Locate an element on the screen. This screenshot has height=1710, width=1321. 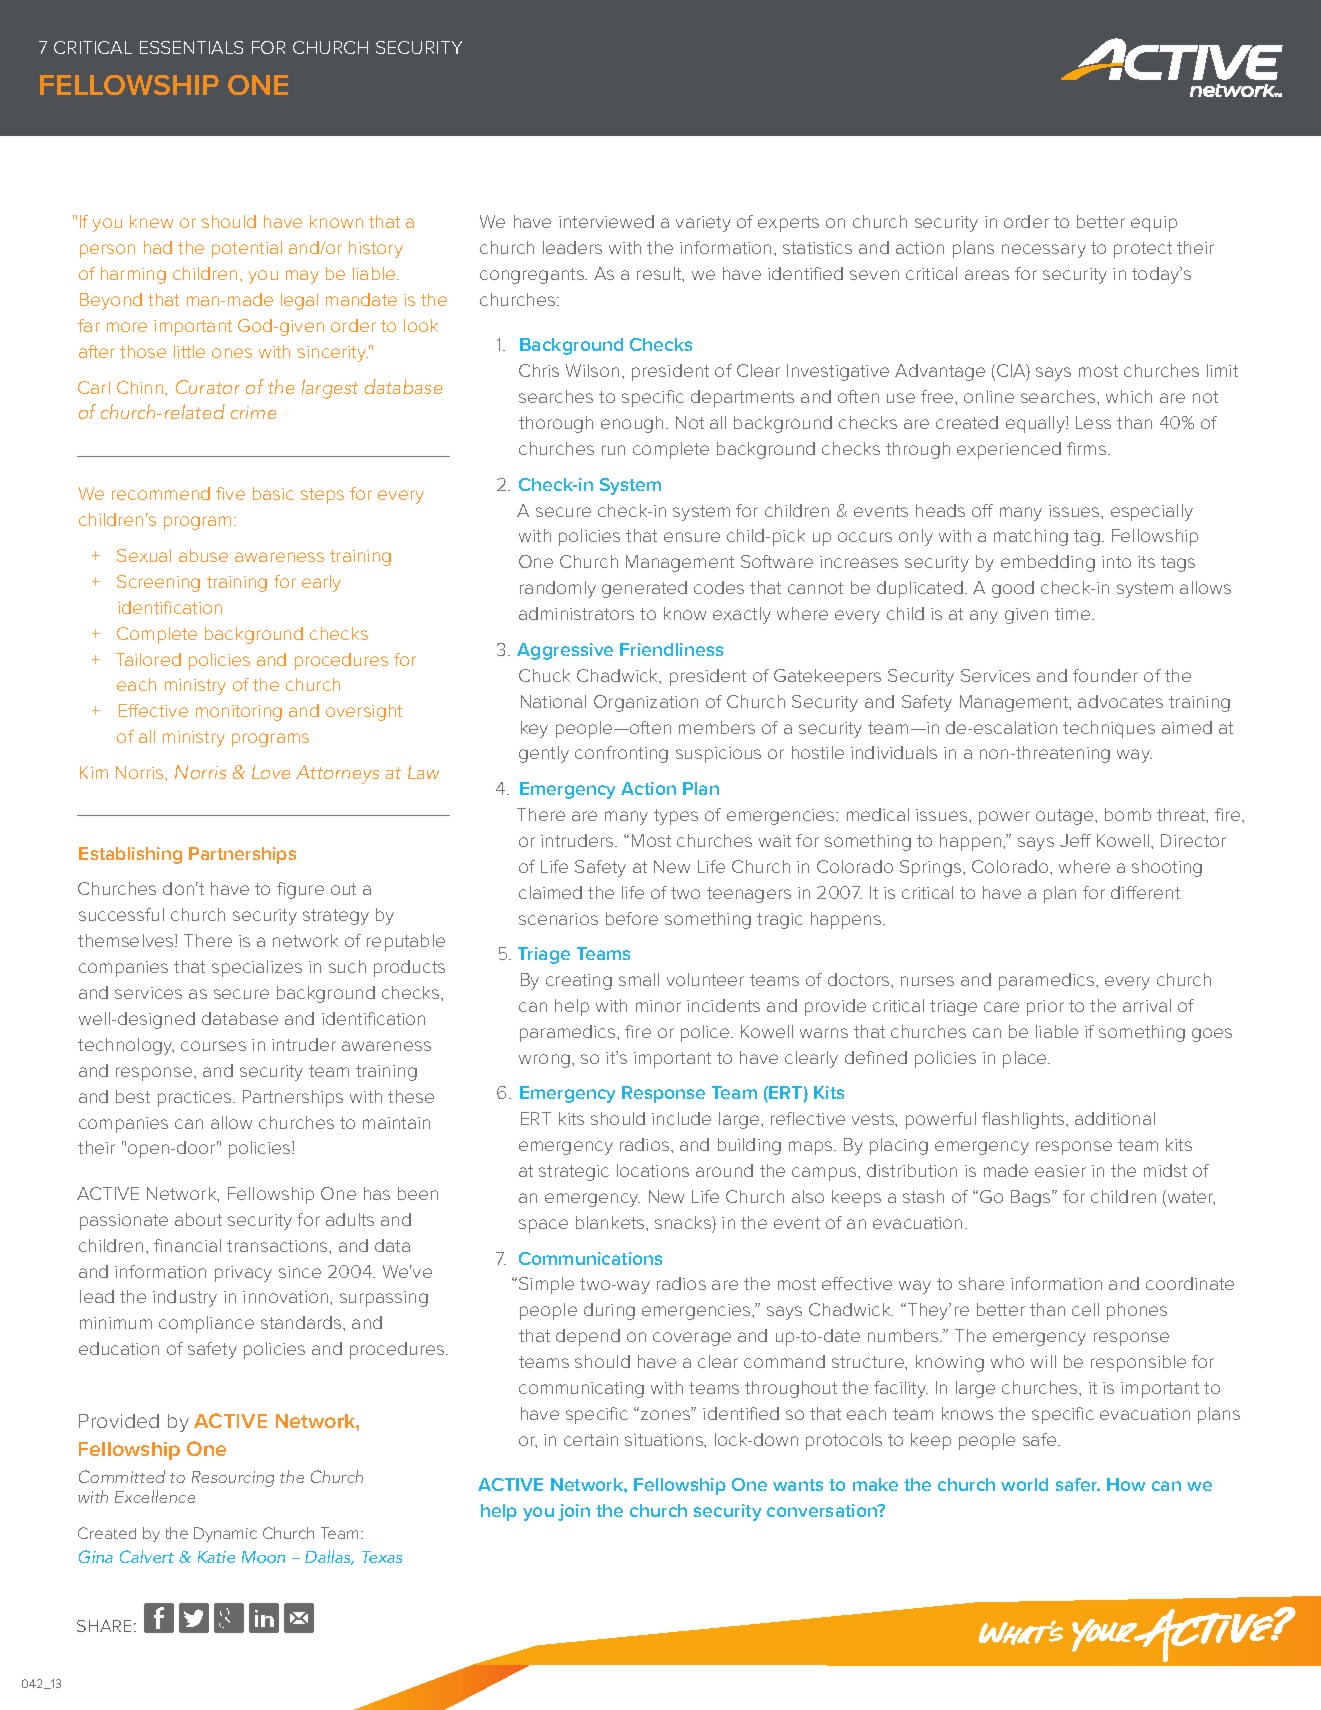
Dynamic is located at coordinates (225, 1534).
